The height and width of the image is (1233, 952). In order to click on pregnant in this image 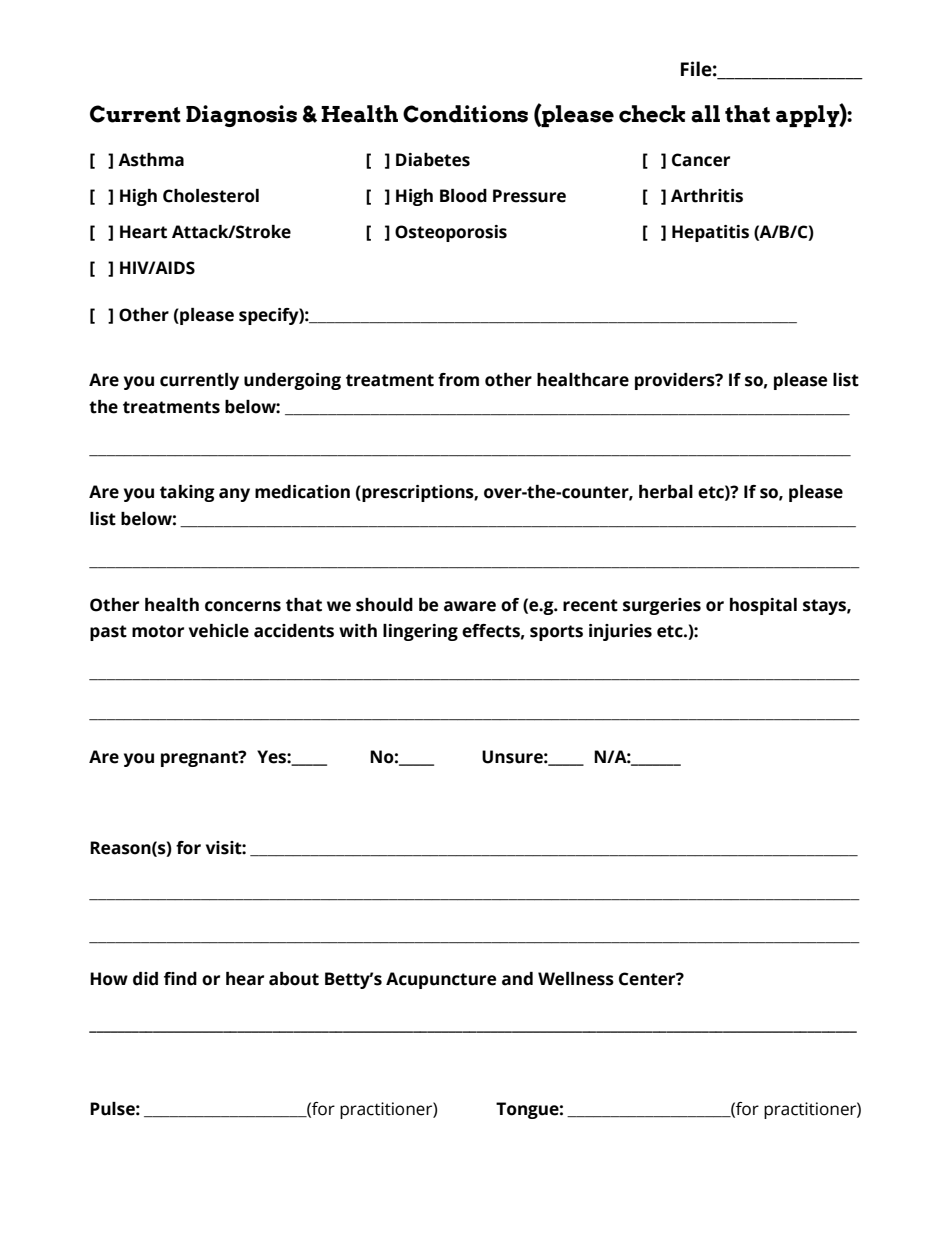, I will do `click(200, 759)`.
